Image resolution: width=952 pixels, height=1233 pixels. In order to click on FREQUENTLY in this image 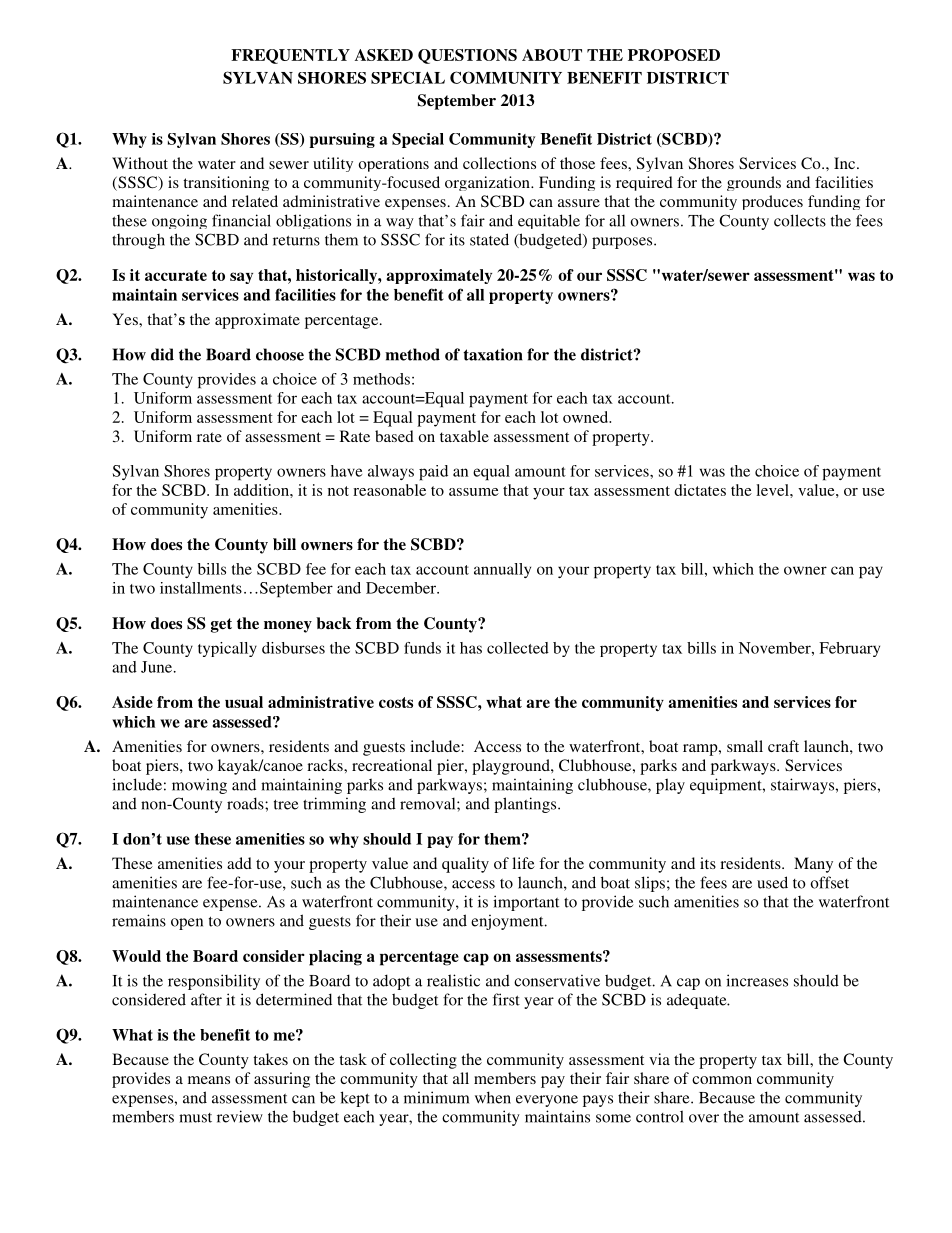, I will do `click(290, 56)`.
